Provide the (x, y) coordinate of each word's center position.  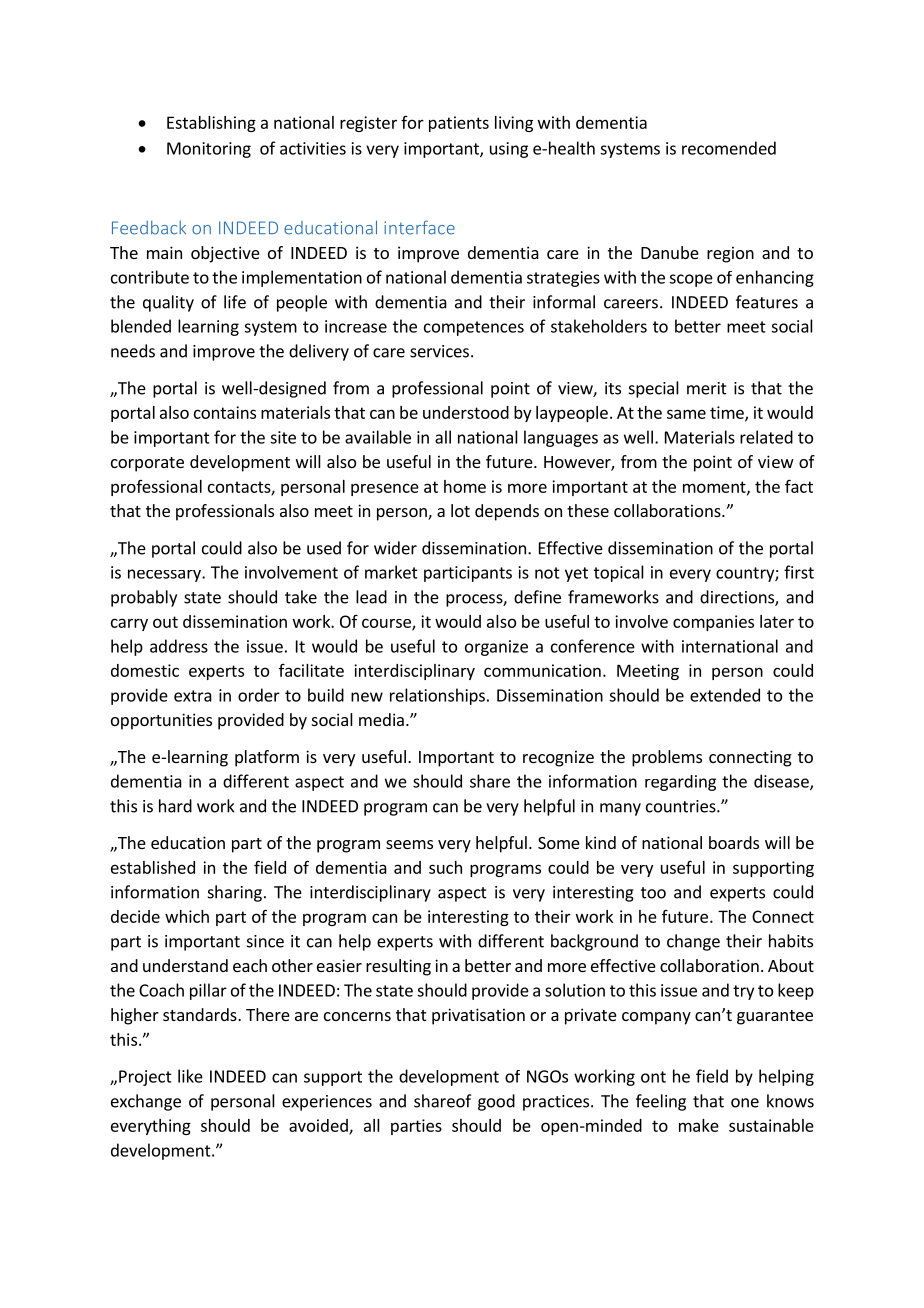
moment (715, 488)
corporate (147, 464)
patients (459, 124)
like (190, 1076)
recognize (558, 758)
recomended (729, 148)
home (465, 486)
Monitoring (209, 150)
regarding (680, 783)
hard (175, 806)
